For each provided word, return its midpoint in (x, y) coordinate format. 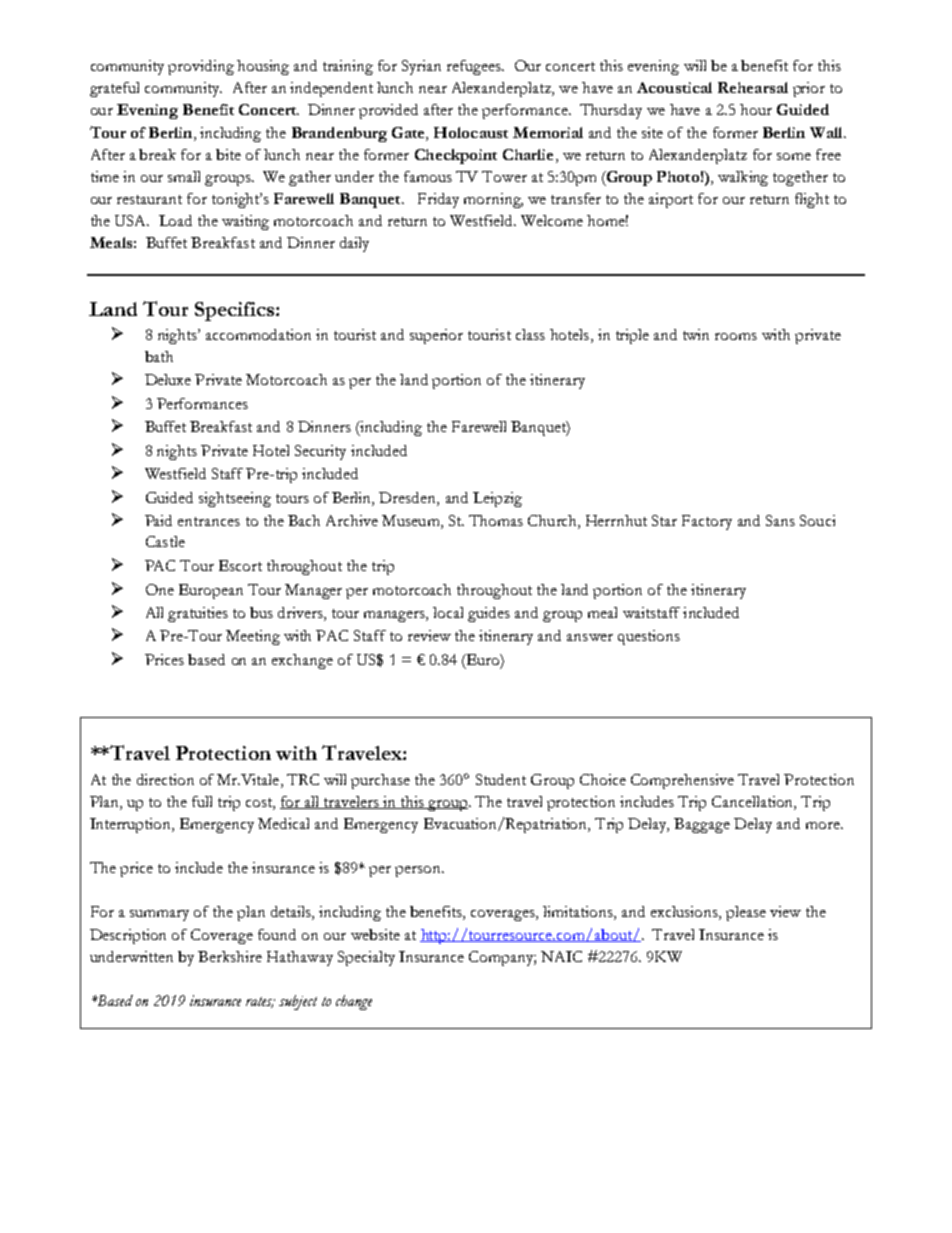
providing (201, 67)
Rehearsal (753, 87)
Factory (707, 522)
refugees (475, 67)
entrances (209, 521)
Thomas (496, 520)
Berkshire (230, 956)
